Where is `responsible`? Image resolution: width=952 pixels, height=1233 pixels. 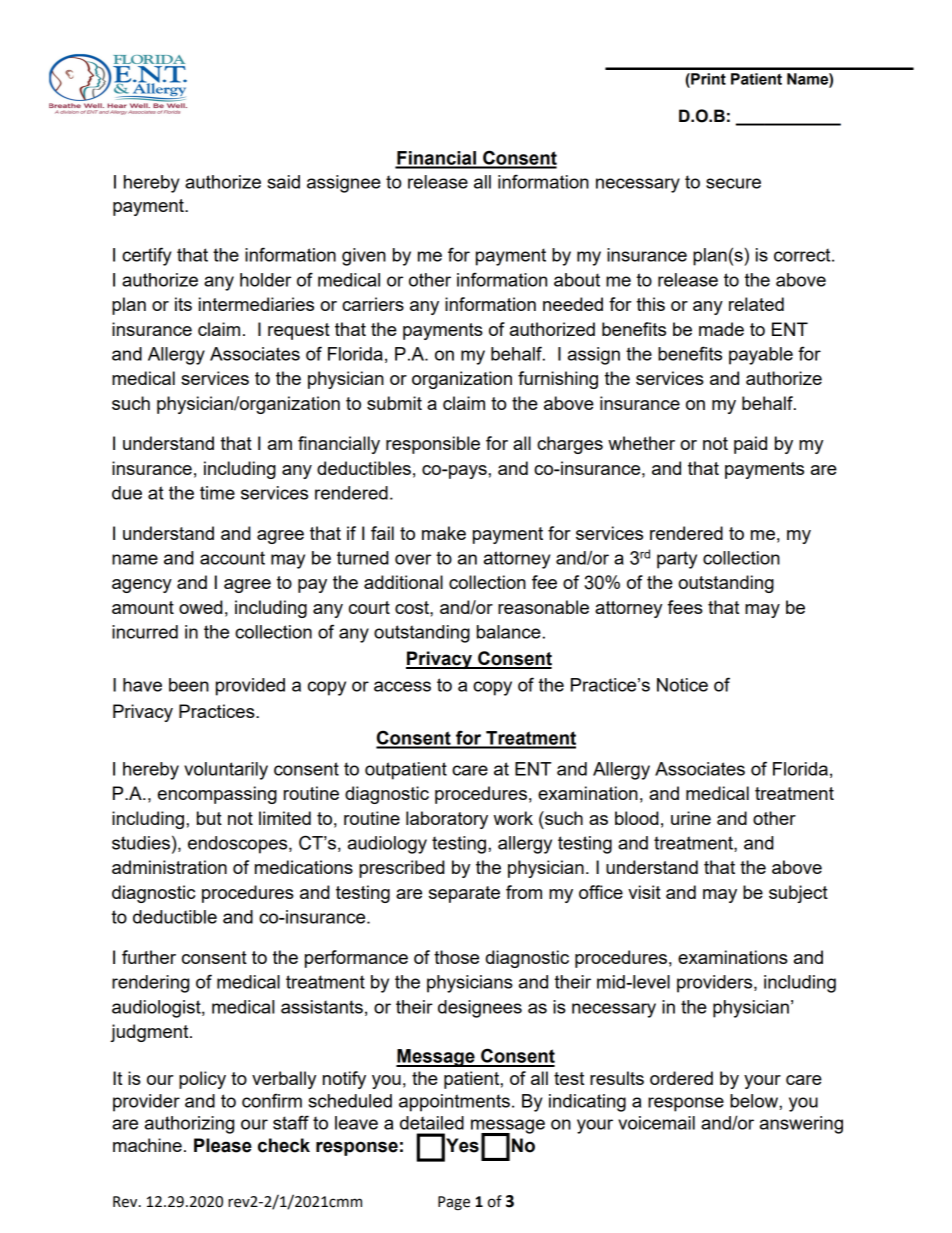
responsible is located at coordinates (433, 445).
